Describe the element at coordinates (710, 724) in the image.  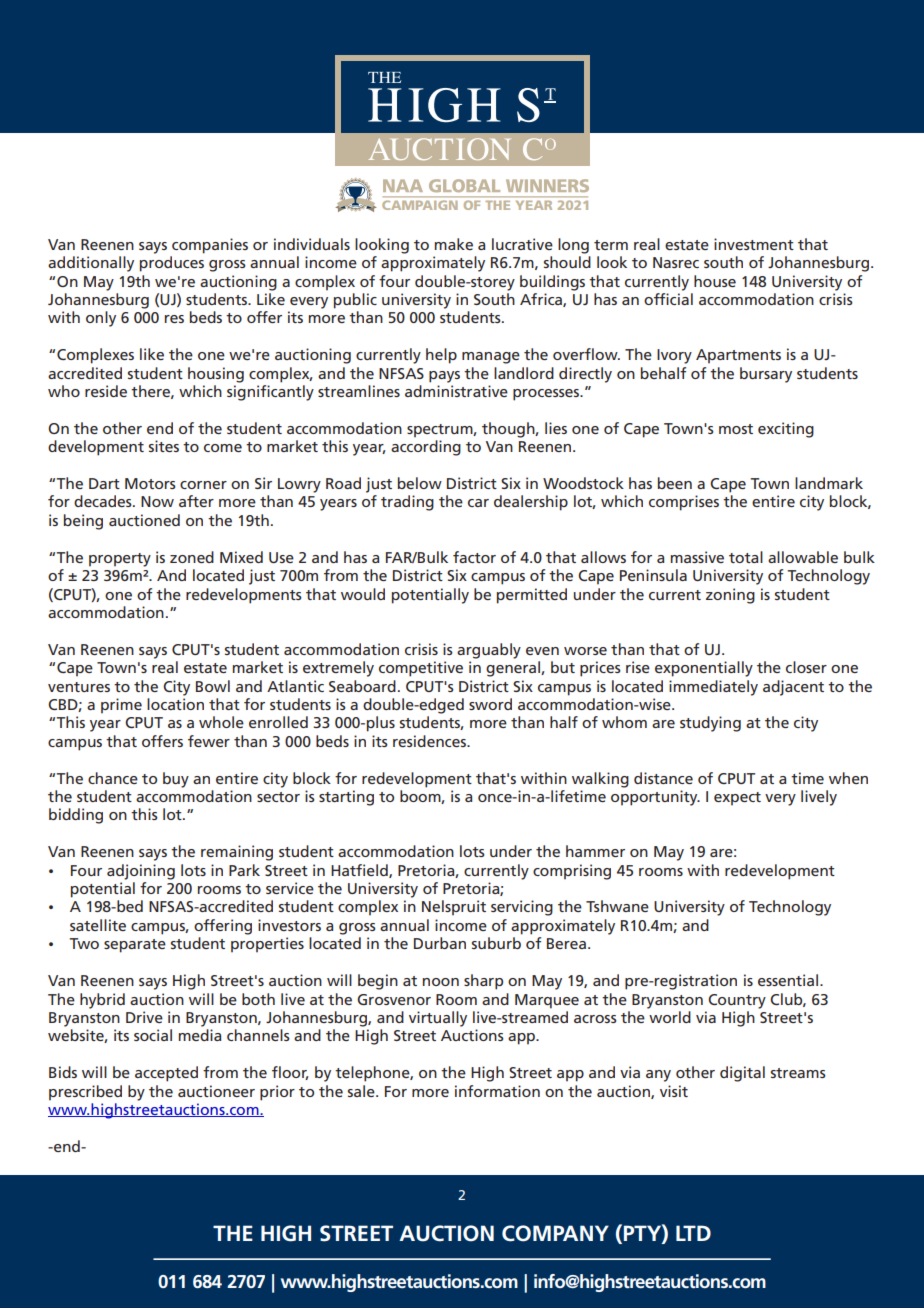
I see `studying` at that location.
